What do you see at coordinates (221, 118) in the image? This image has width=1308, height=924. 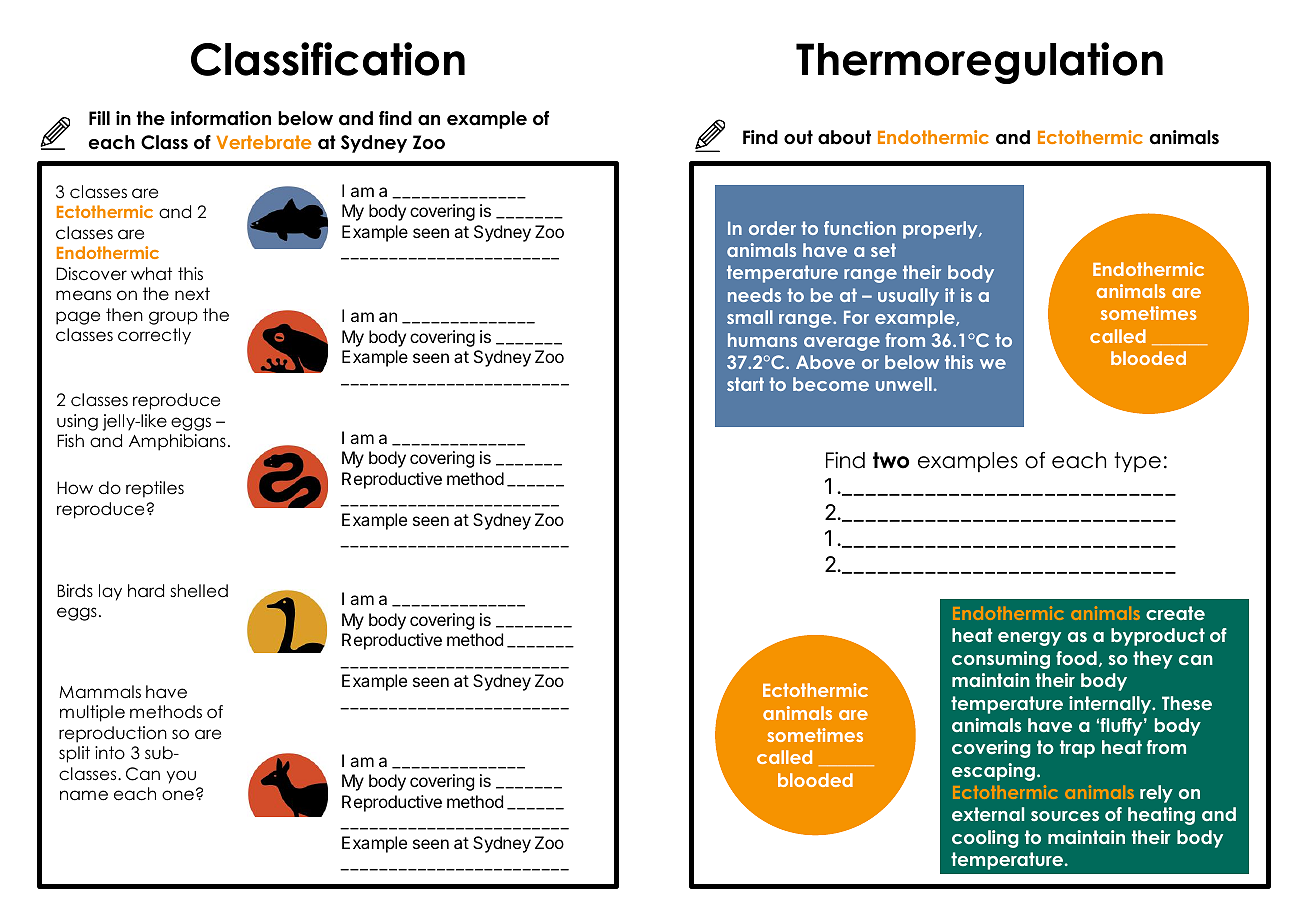 I see `information` at bounding box center [221, 118].
